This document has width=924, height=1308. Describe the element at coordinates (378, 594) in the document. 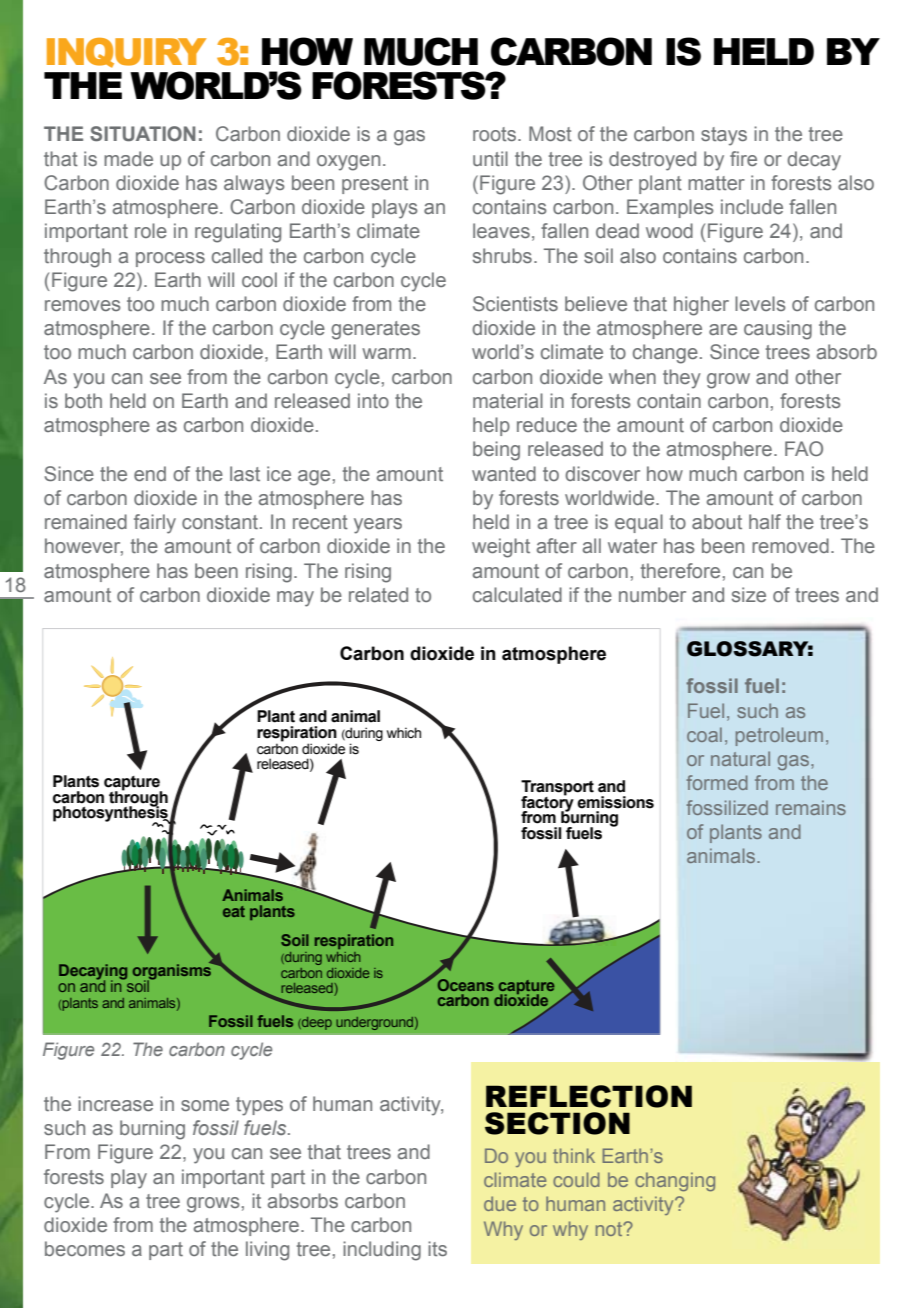

I see `related` at that location.
